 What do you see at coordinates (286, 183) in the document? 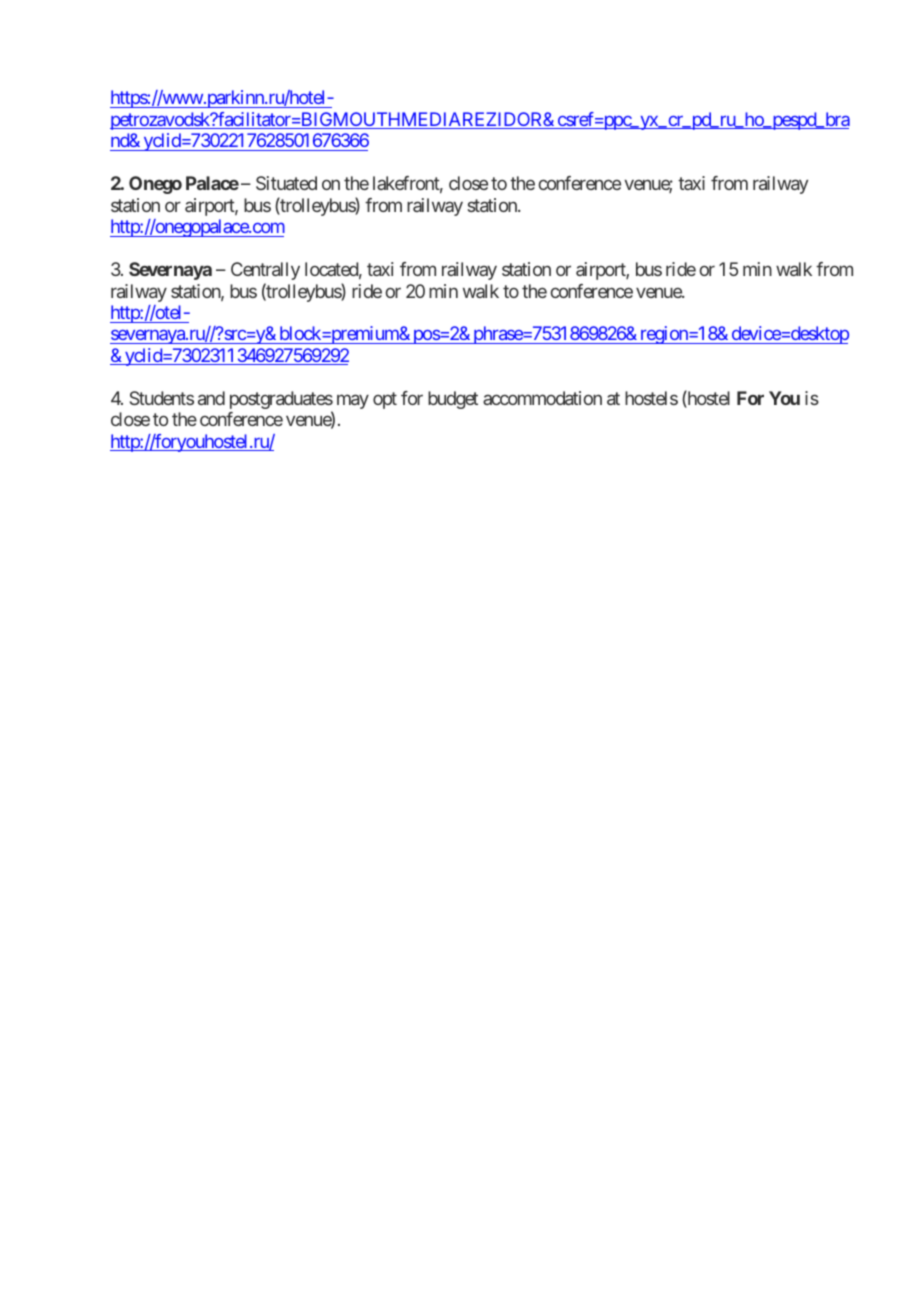
I see `Situated` at bounding box center [286, 183].
